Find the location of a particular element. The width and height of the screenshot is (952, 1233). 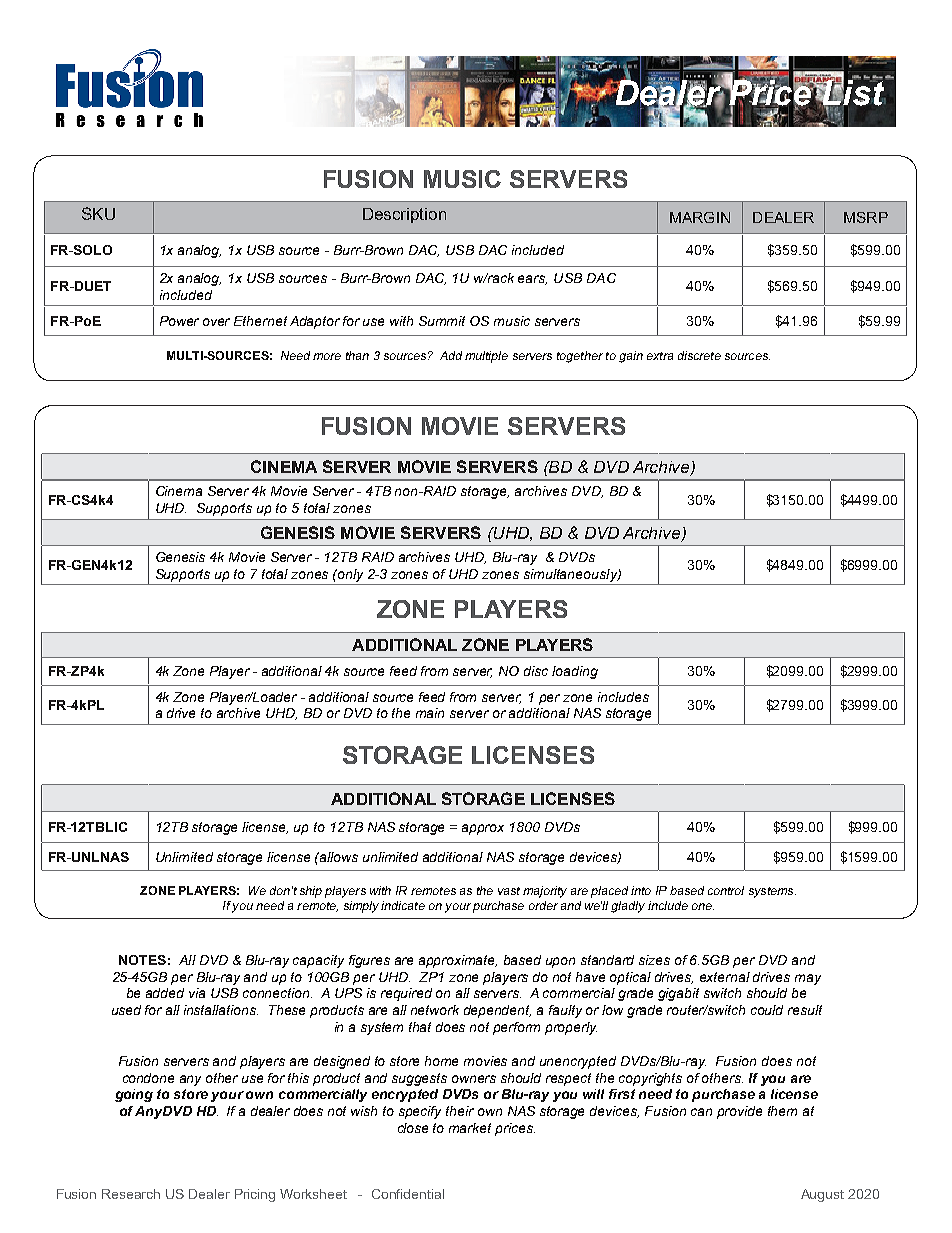

MARGIN is located at coordinates (700, 217).
